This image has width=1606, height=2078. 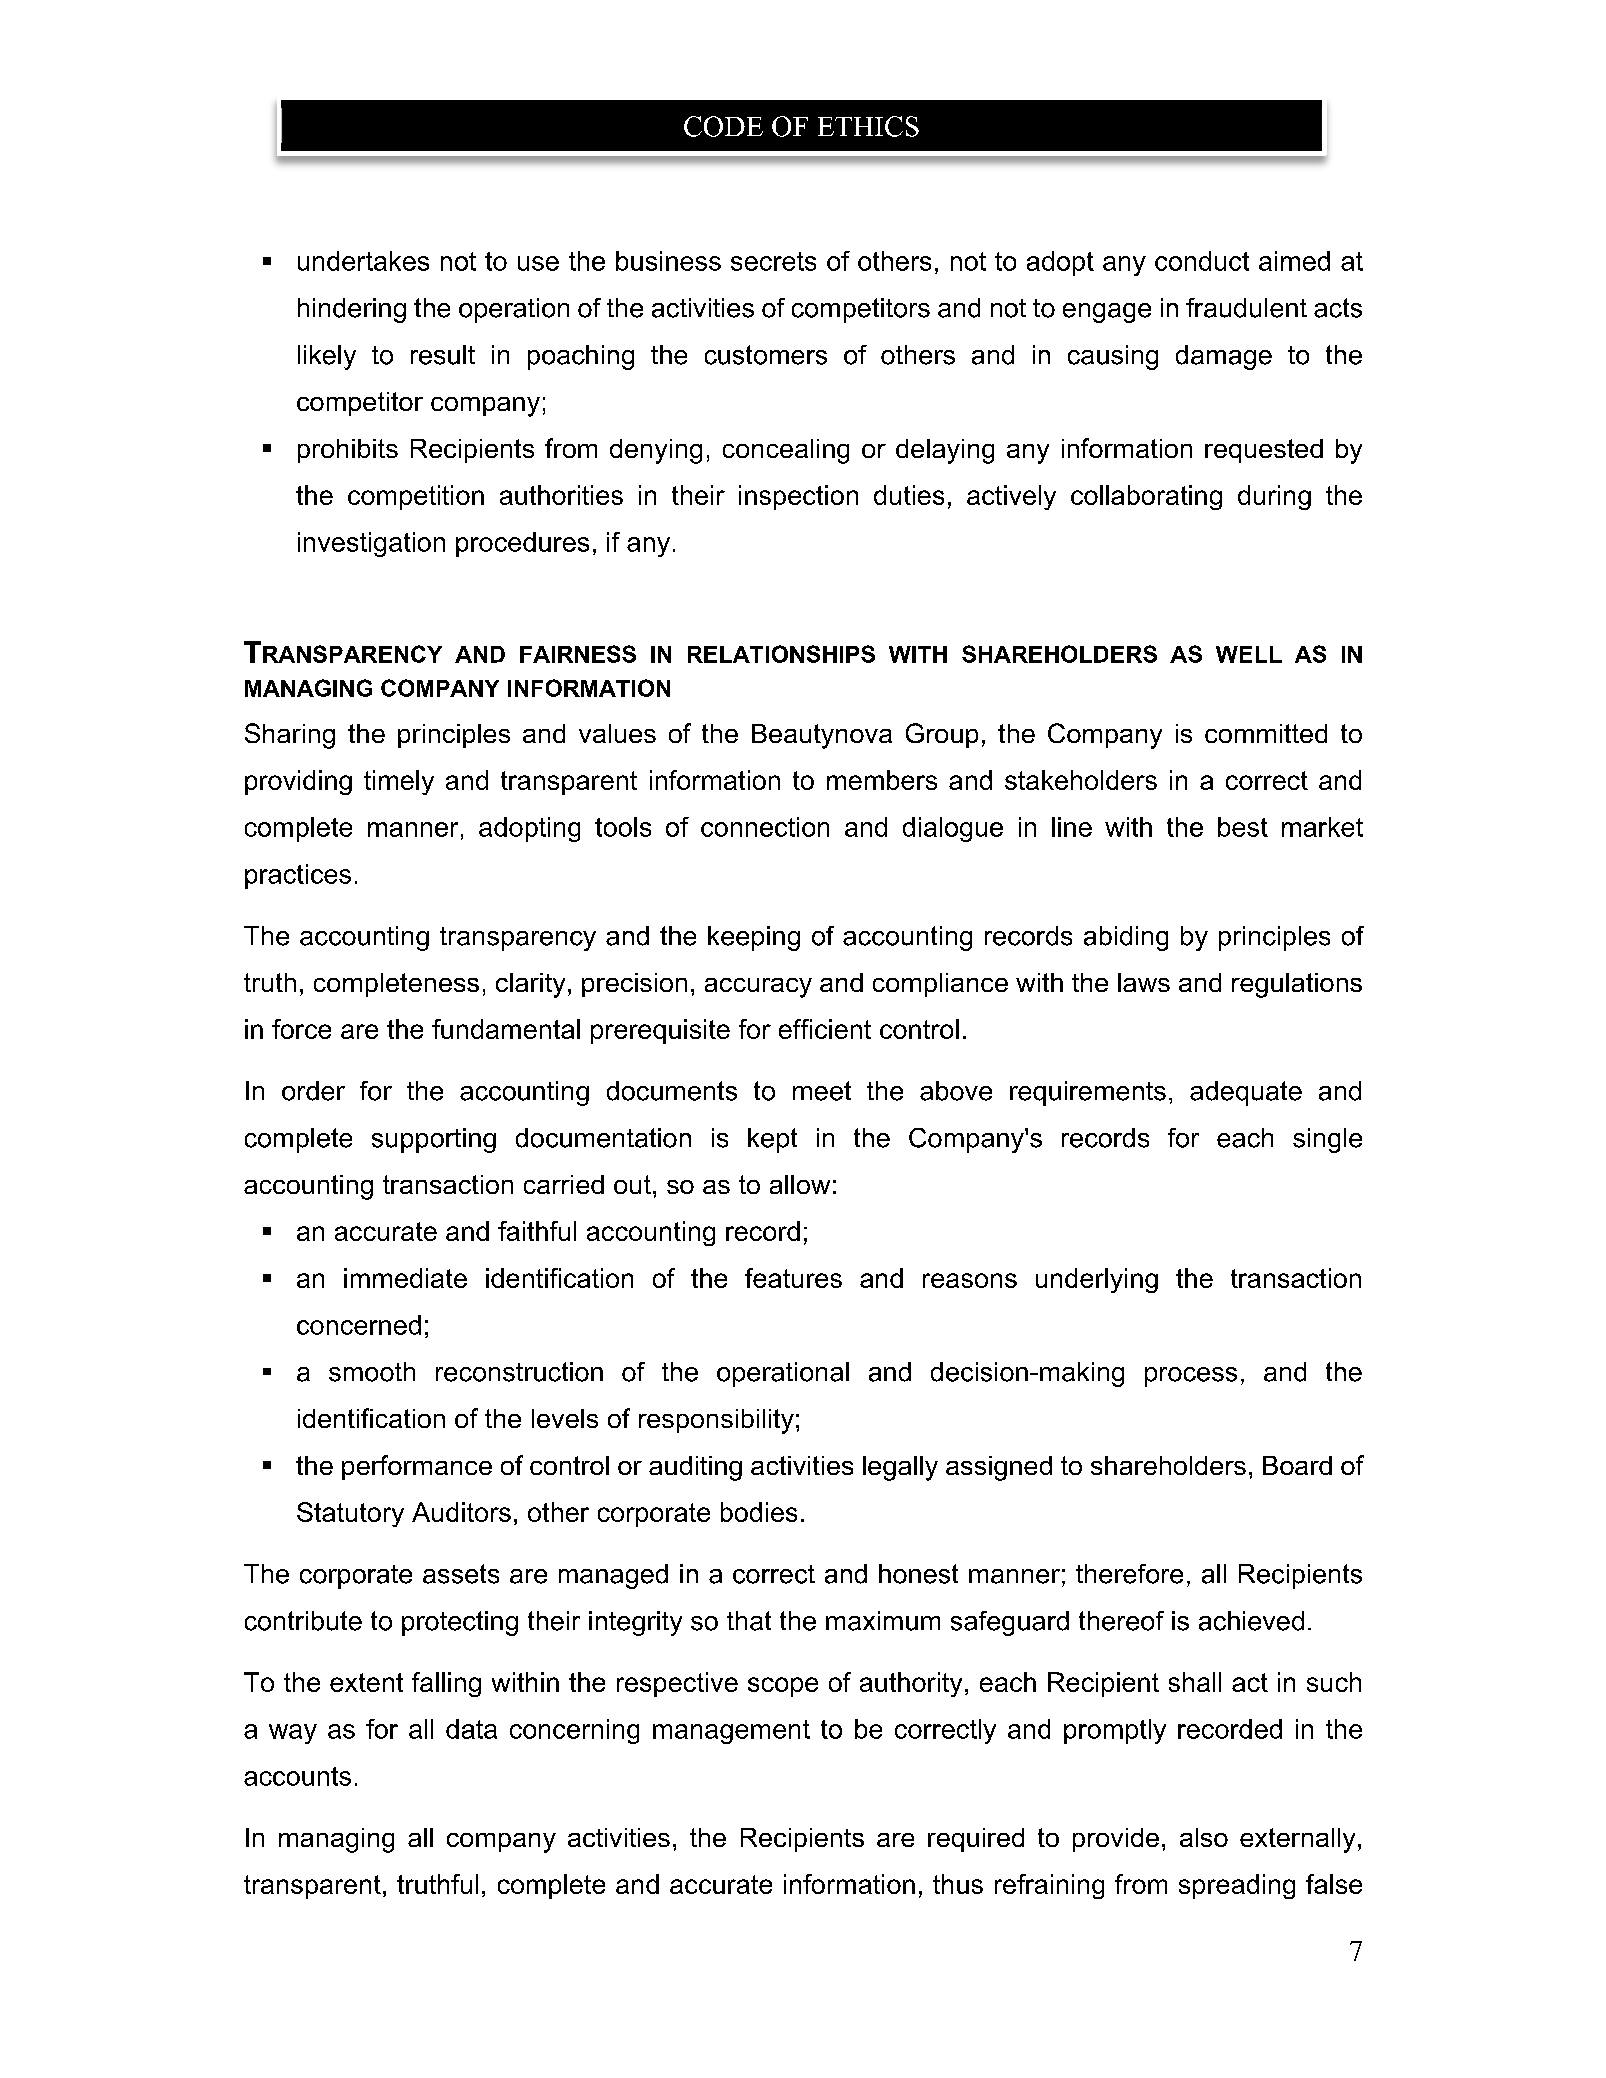 What do you see at coordinates (371, 544) in the image?
I see `investigation` at bounding box center [371, 544].
